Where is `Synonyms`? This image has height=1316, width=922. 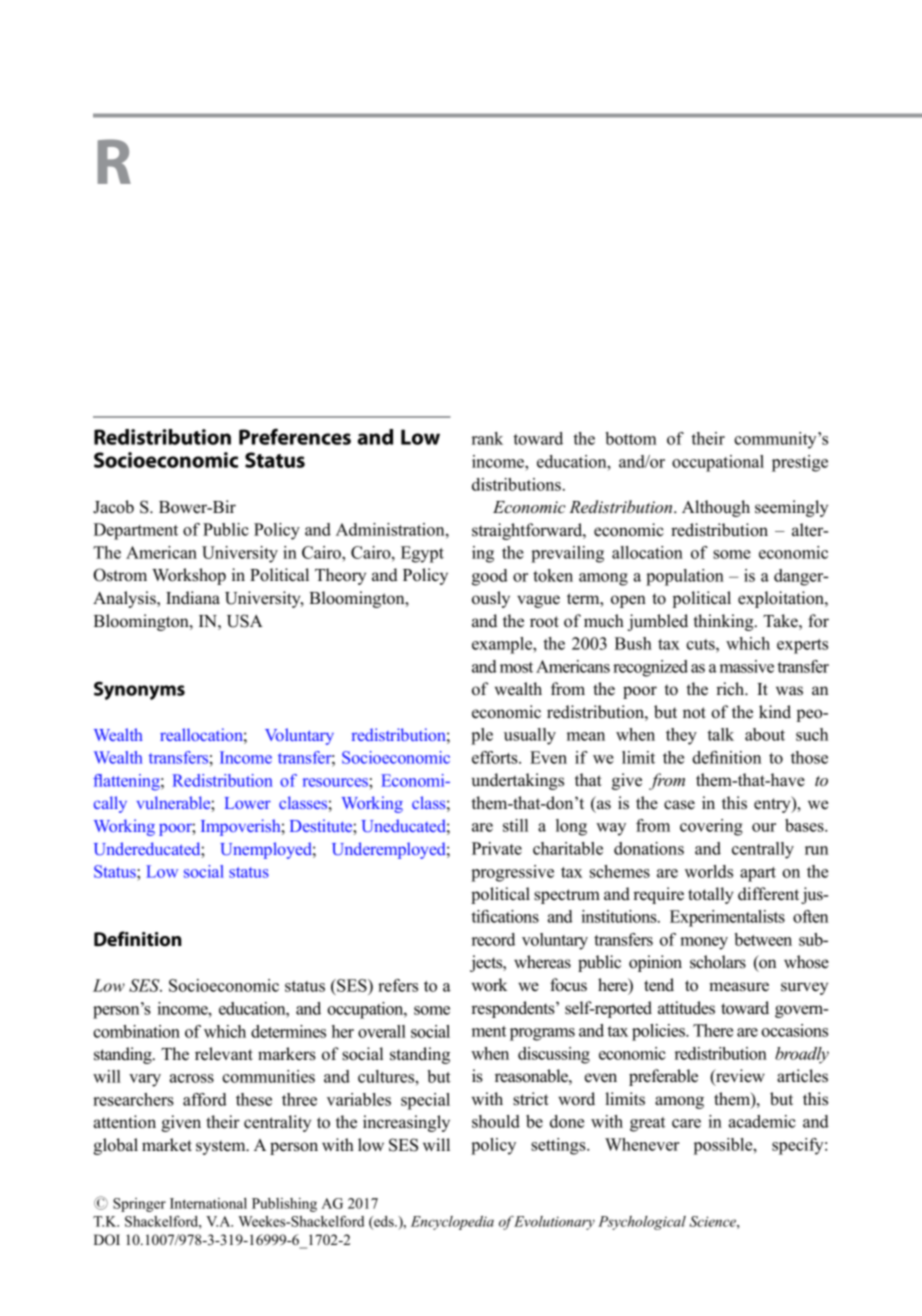 Synonyms is located at coordinates (139, 690).
